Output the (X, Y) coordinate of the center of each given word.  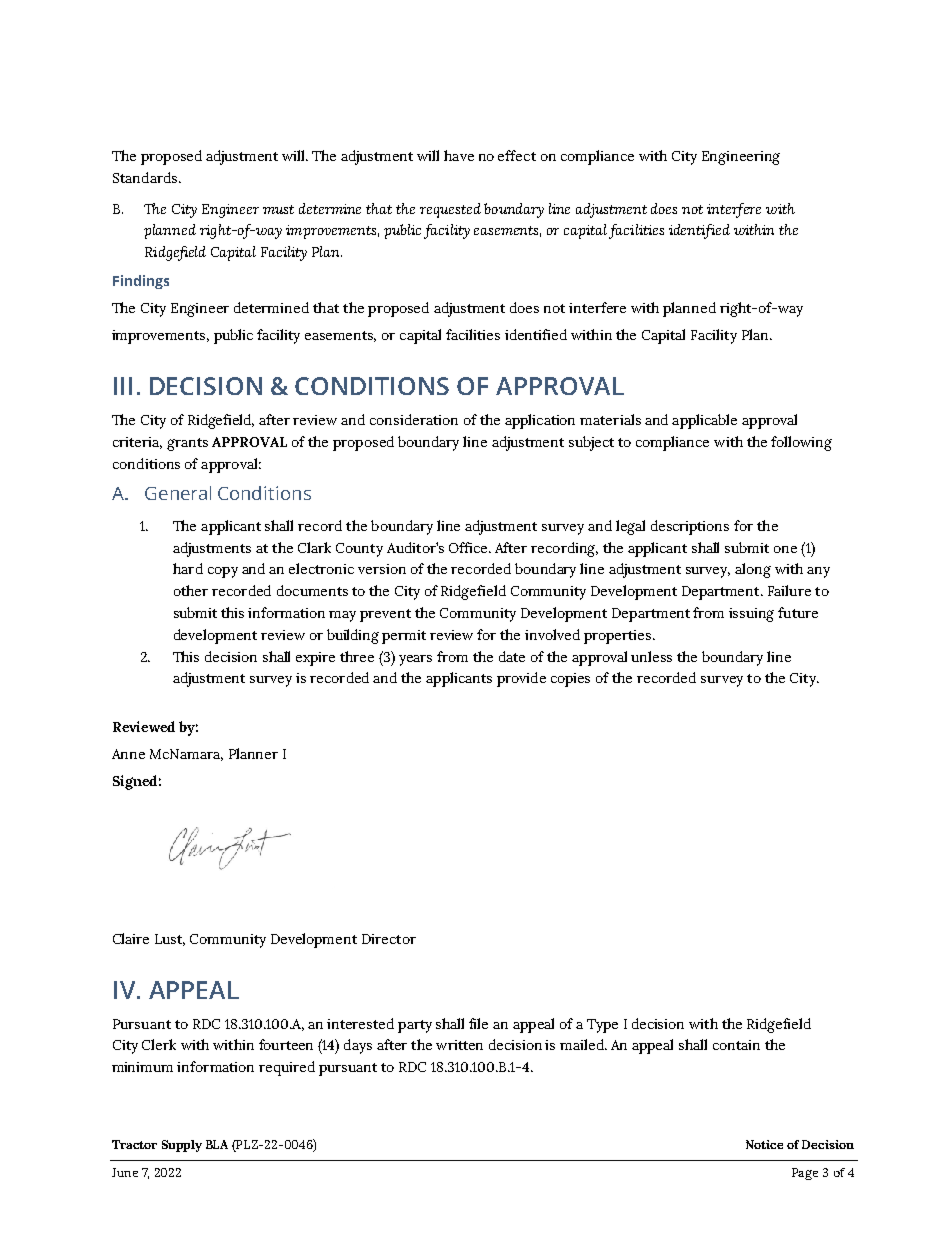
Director (389, 939)
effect (517, 155)
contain (736, 1045)
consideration (414, 419)
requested (450, 210)
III (123, 386)
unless (651, 656)
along (753, 570)
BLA (217, 1144)
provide (521, 679)
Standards (146, 177)
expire (315, 659)
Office (469, 547)
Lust (170, 940)
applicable (704, 421)
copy (223, 572)
